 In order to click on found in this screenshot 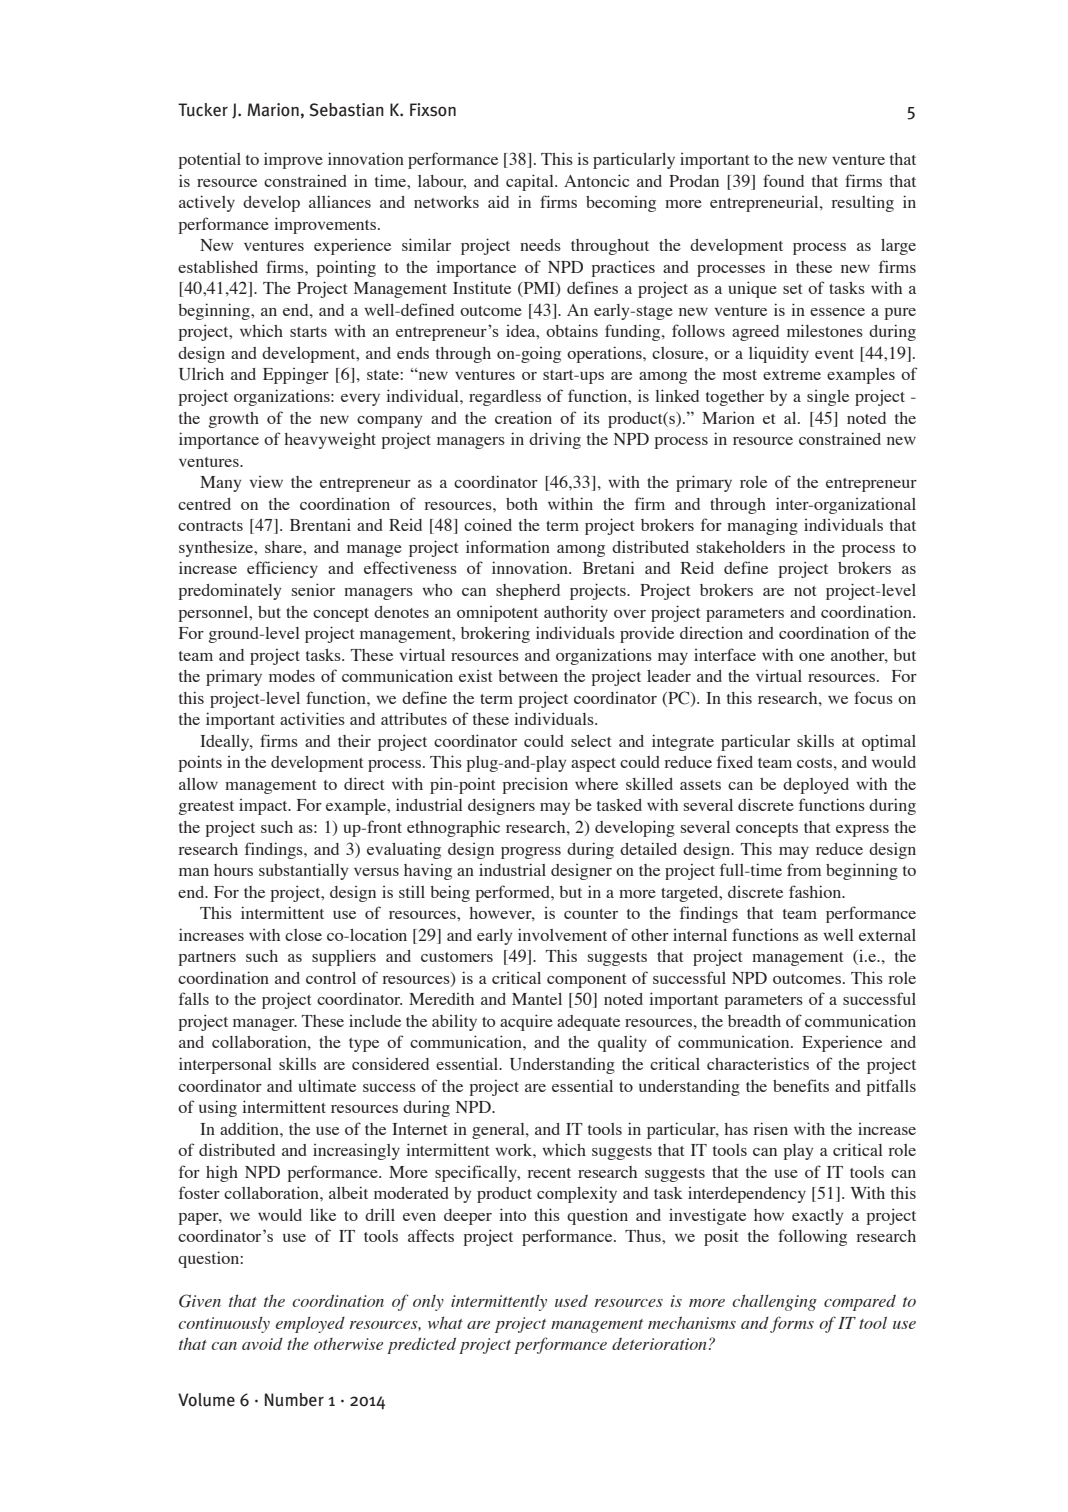, I will do `click(783, 180)`.
